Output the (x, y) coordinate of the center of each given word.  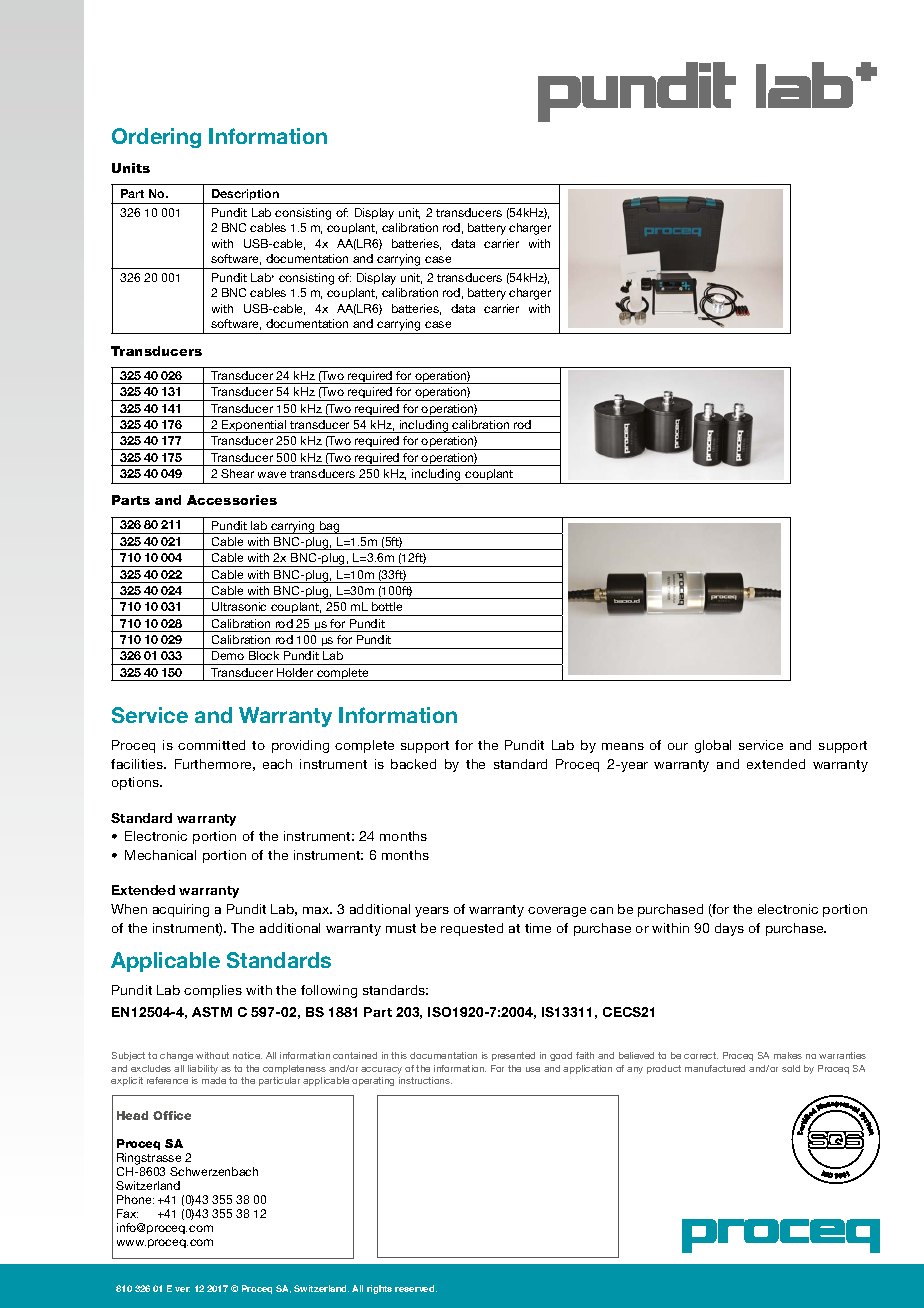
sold (791, 1068)
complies (213, 991)
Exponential (254, 426)
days (729, 929)
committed (211, 745)
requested (472, 929)
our (678, 746)
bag (330, 527)
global (713, 746)
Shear (237, 473)
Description (245, 194)
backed (413, 764)
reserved (416, 1288)
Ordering (156, 138)
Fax (127, 1213)
